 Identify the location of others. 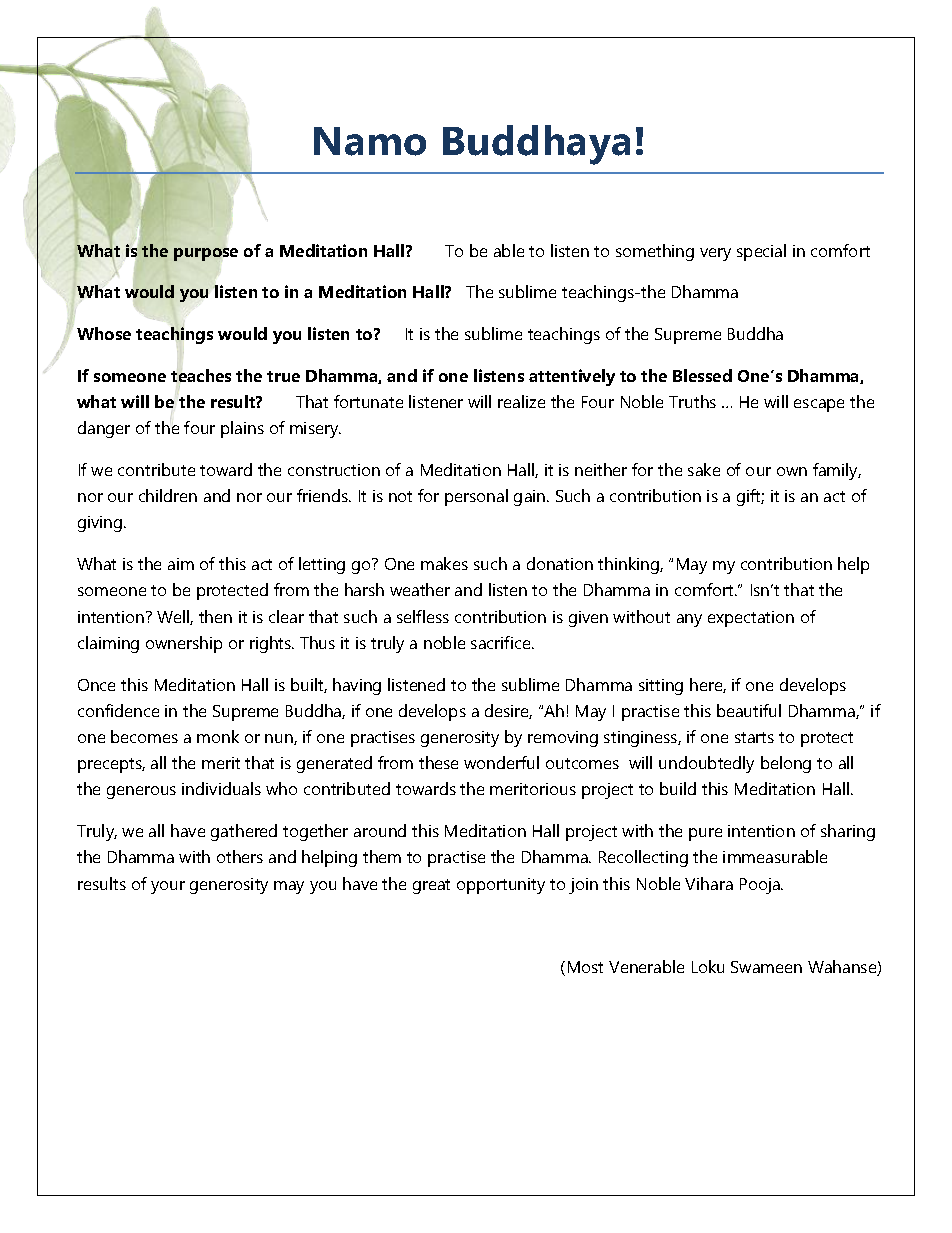
(240, 856).
